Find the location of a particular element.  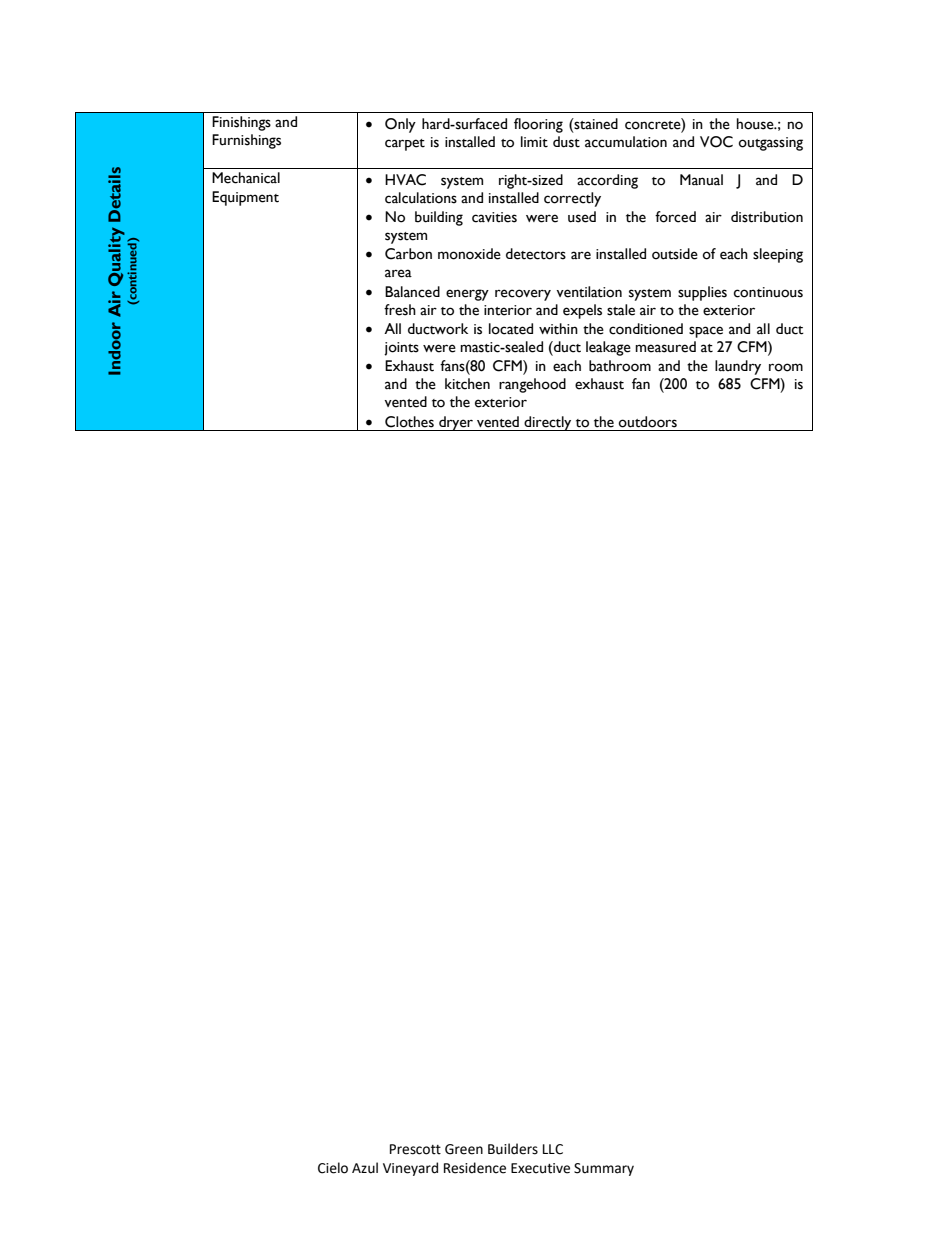

space is located at coordinates (706, 332).
